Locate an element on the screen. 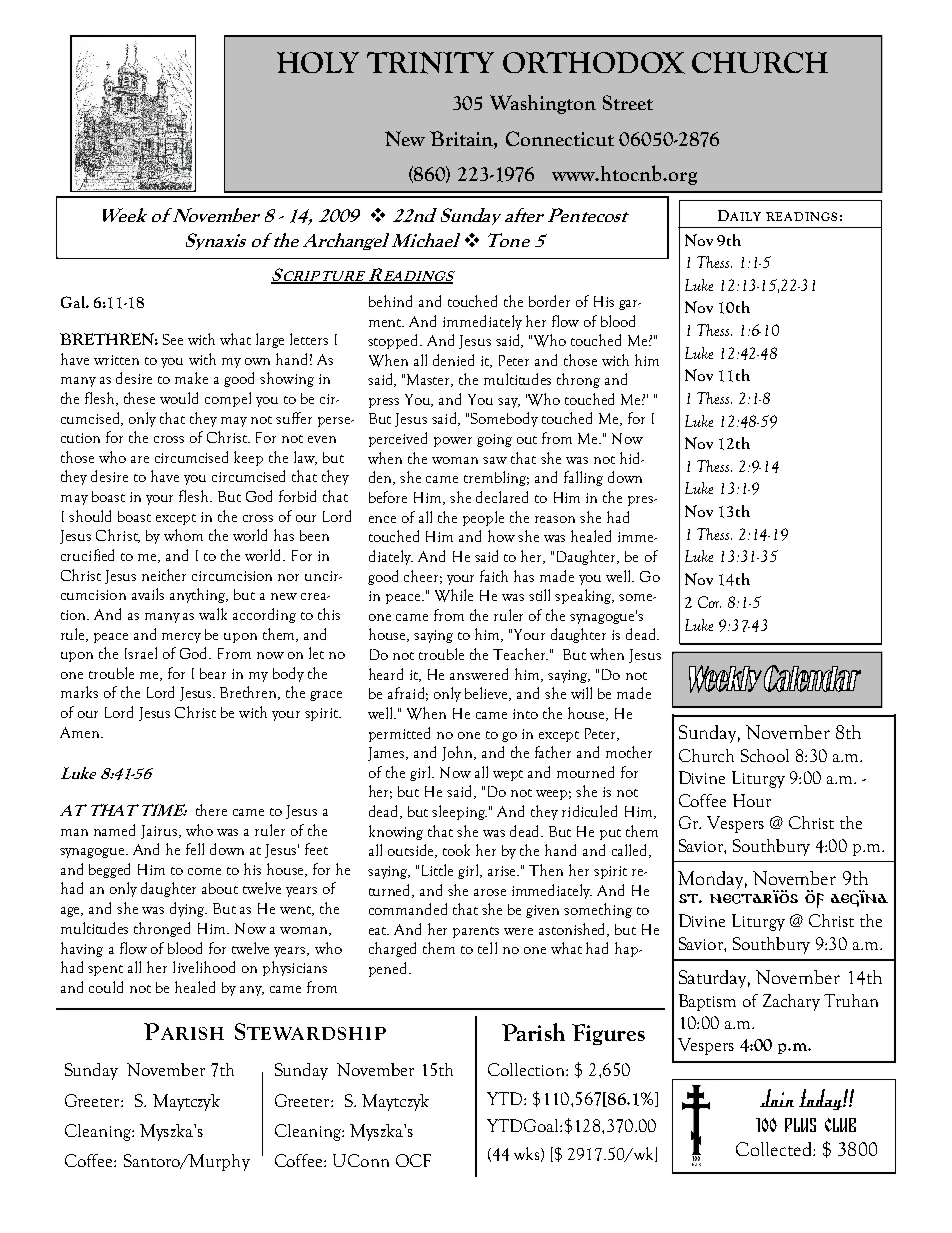  speaking is located at coordinates (584, 596).
